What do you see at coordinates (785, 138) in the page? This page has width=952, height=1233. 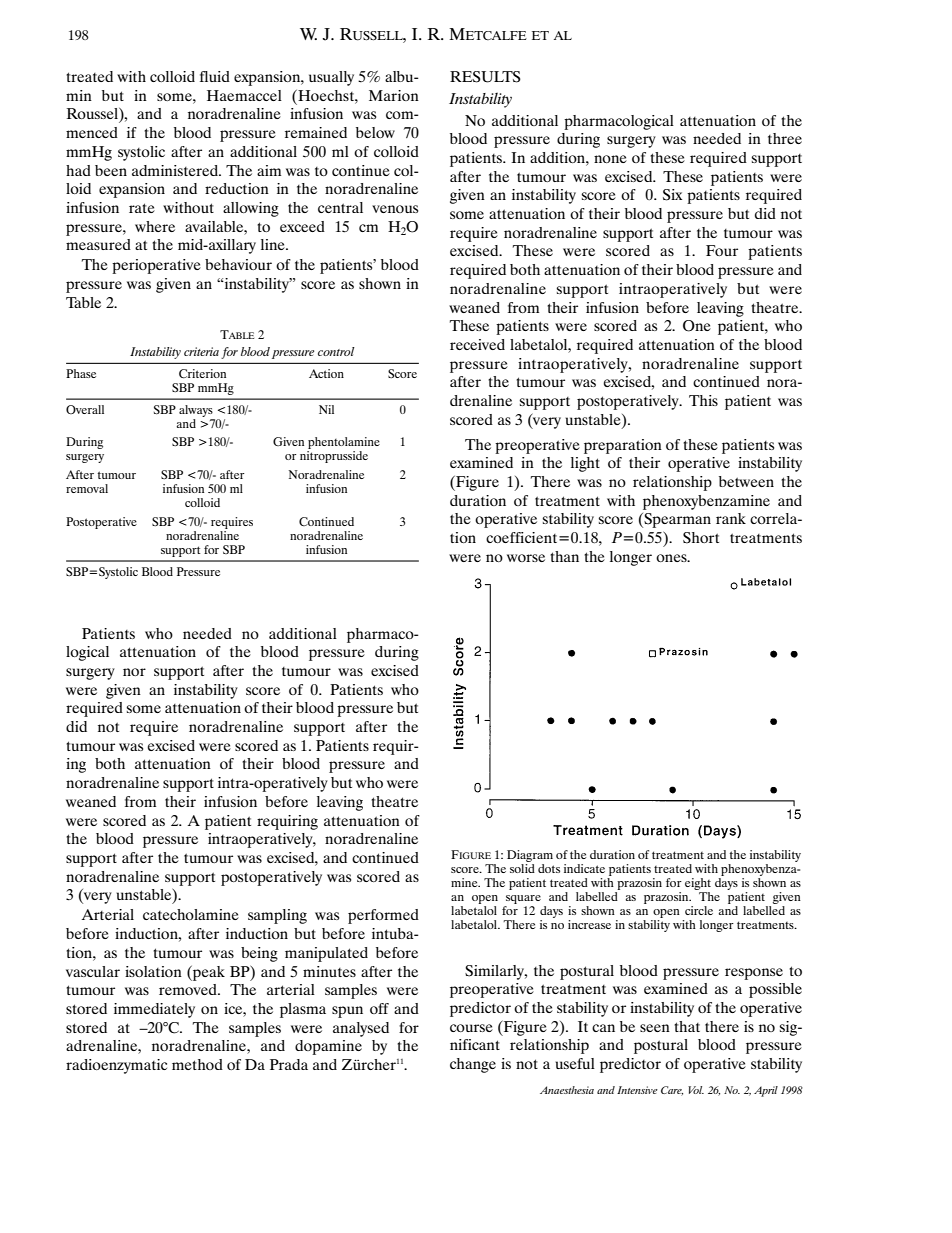 I see `three` at bounding box center [785, 138].
